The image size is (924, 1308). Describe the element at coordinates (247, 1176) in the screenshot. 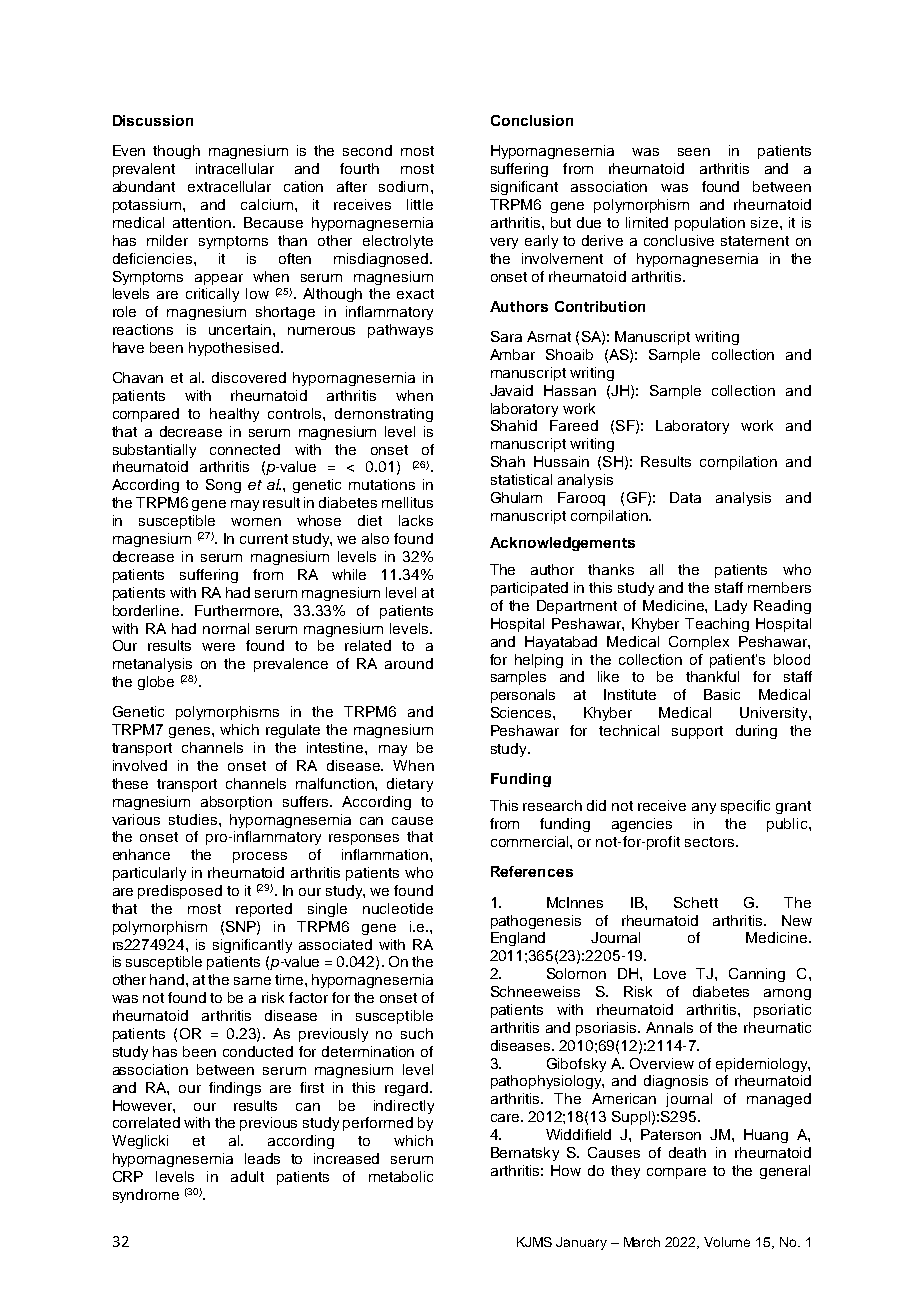

I see `adult` at that location.
